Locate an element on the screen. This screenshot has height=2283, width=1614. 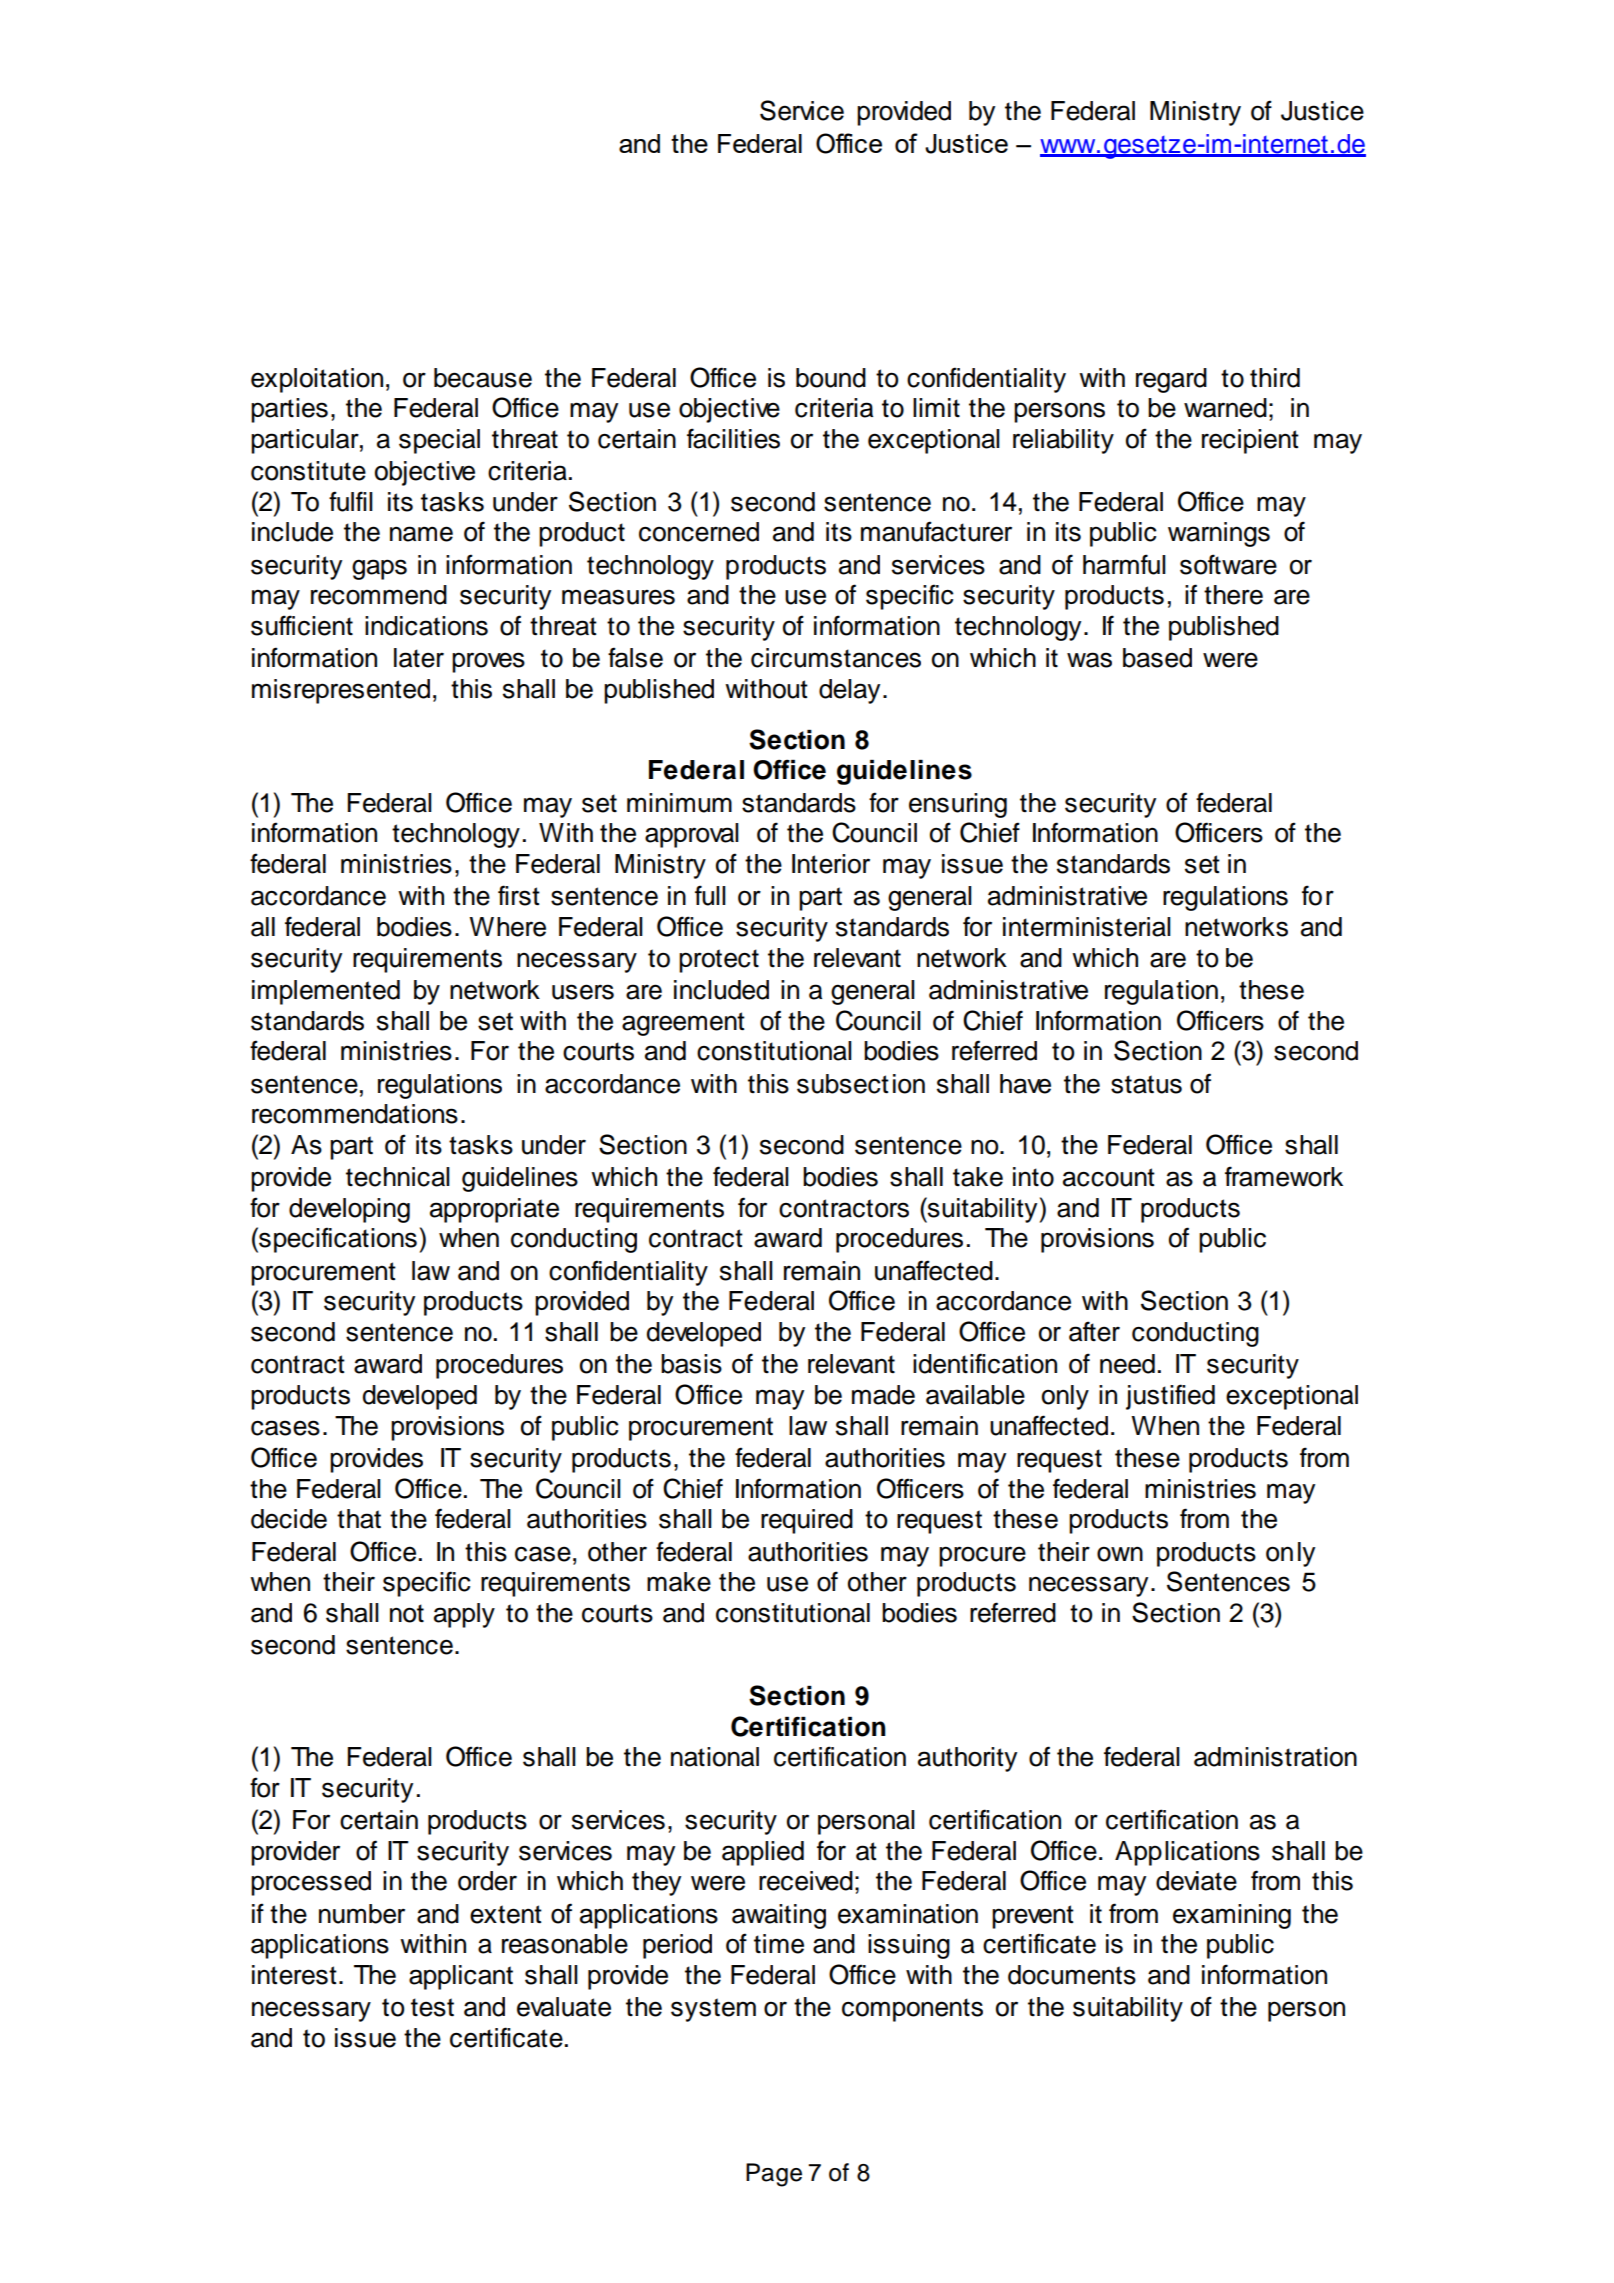
regard is located at coordinates (1171, 380).
